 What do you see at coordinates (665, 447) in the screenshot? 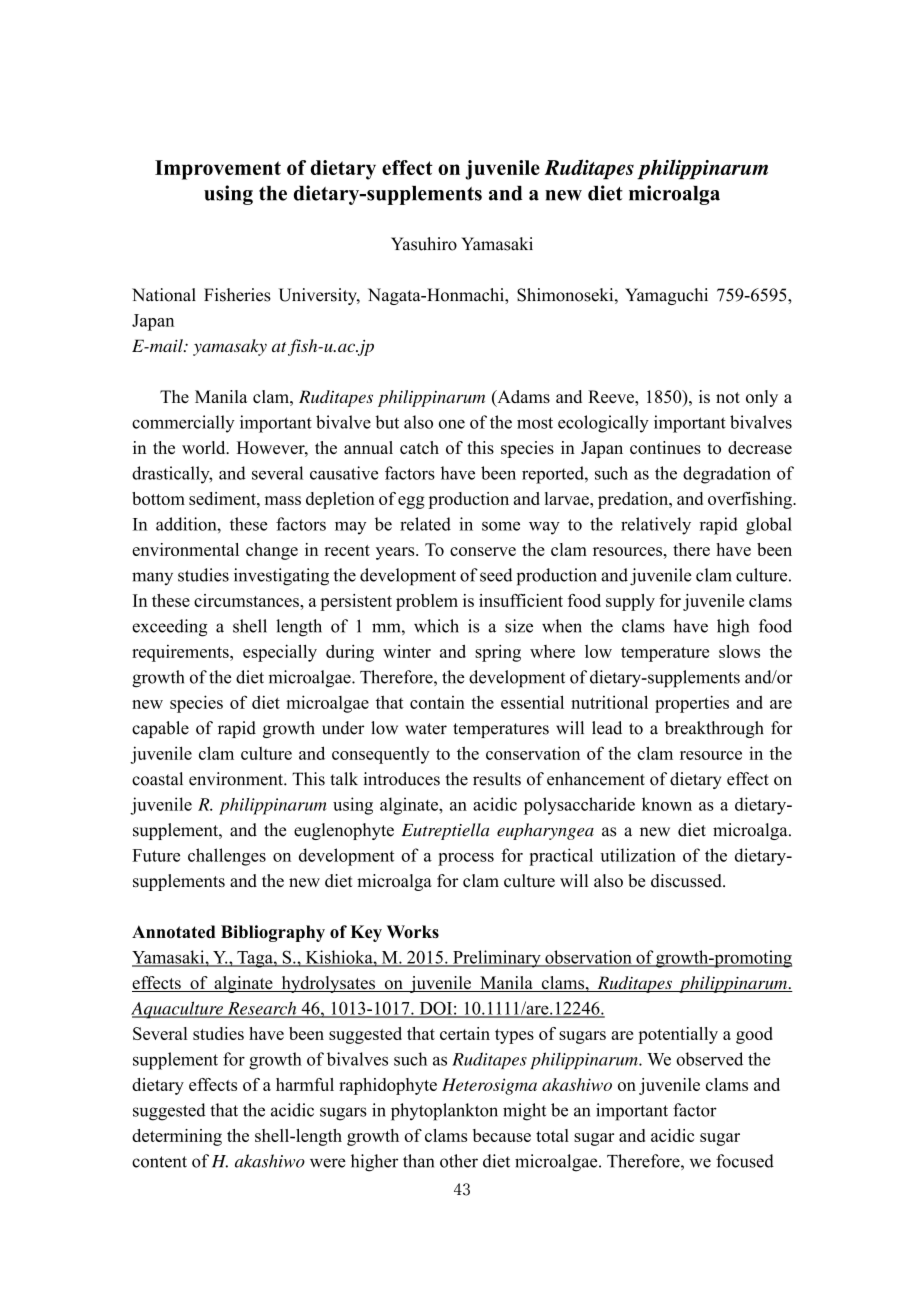
I see `continues` at bounding box center [665, 447].
